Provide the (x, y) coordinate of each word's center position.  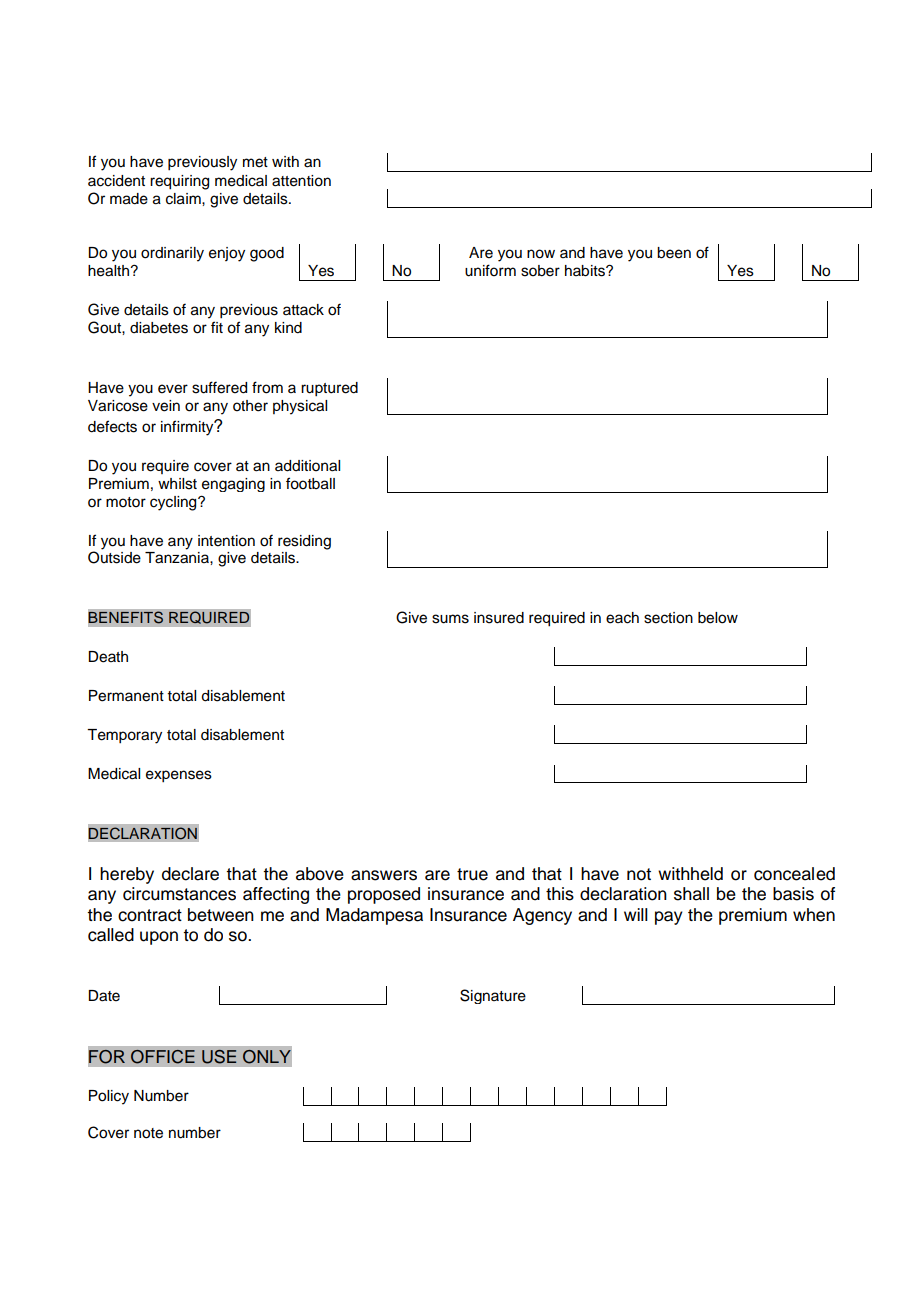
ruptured (329, 389)
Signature (493, 996)
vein (166, 406)
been (674, 253)
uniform (490, 270)
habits (586, 271)
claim (184, 199)
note (148, 1133)
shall (691, 894)
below (718, 618)
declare (190, 874)
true (472, 874)
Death (108, 657)
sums (450, 619)
